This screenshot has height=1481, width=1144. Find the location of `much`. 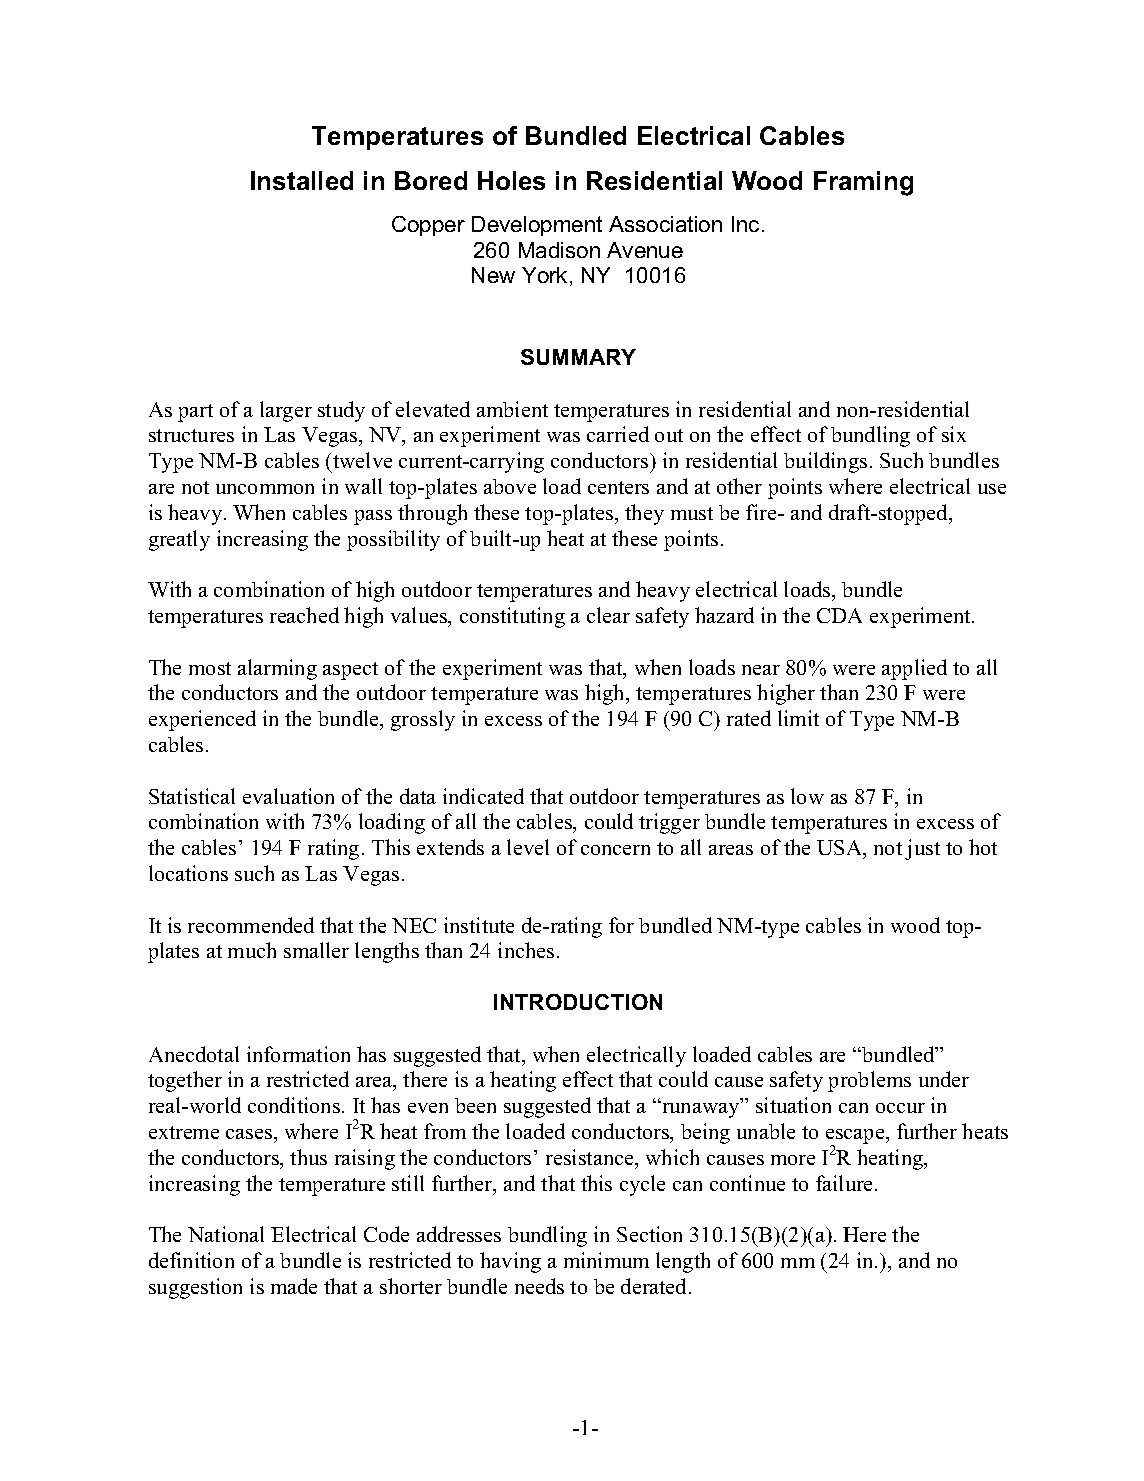

much is located at coordinates (252, 950).
